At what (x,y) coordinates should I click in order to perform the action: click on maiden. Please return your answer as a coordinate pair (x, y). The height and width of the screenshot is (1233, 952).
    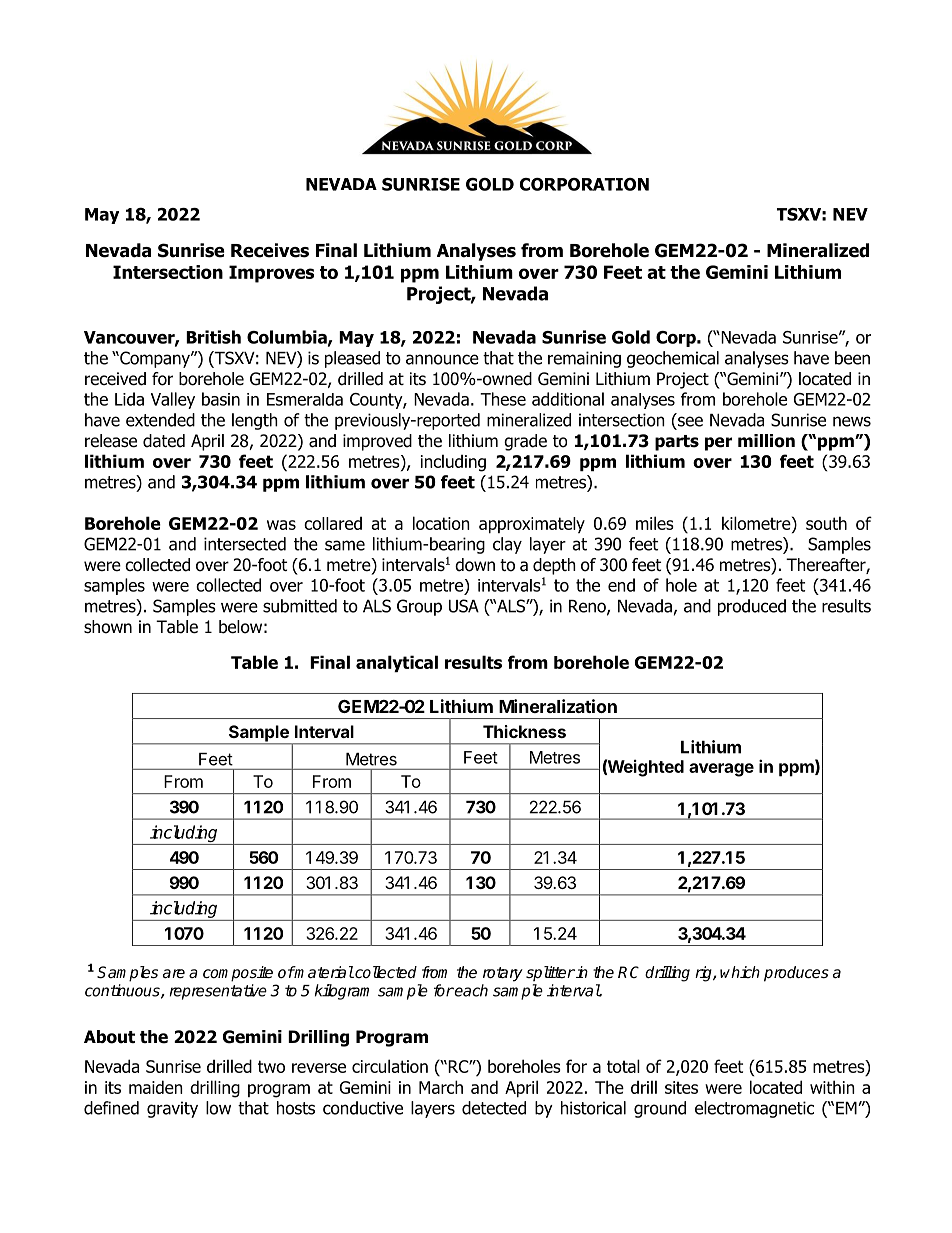
    Looking at the image, I should click on (156, 1087).
